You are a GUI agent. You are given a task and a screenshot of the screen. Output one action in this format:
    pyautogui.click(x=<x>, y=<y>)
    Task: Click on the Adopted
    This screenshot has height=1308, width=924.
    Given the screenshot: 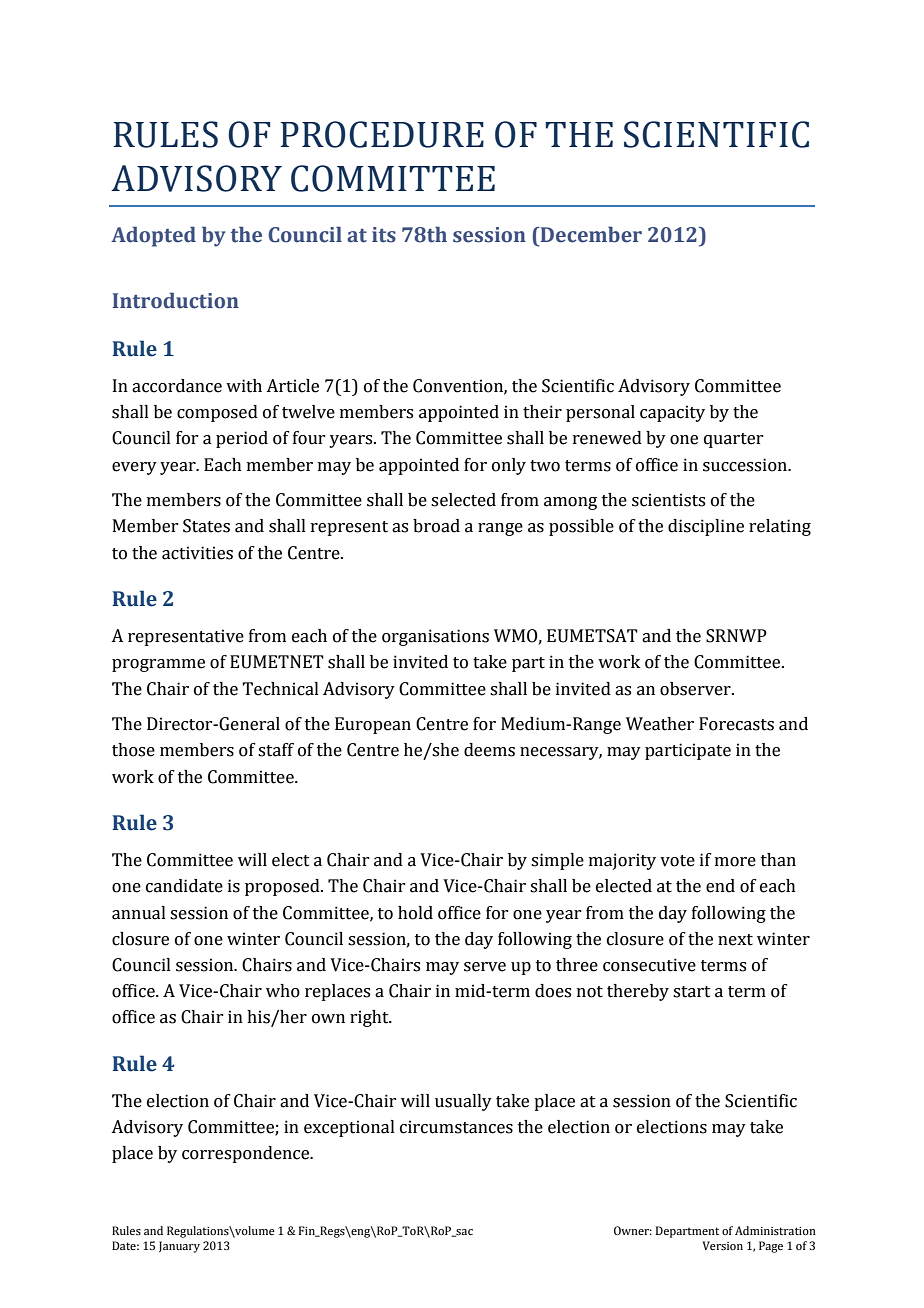 What is the action you would take?
    pyautogui.click(x=153, y=236)
